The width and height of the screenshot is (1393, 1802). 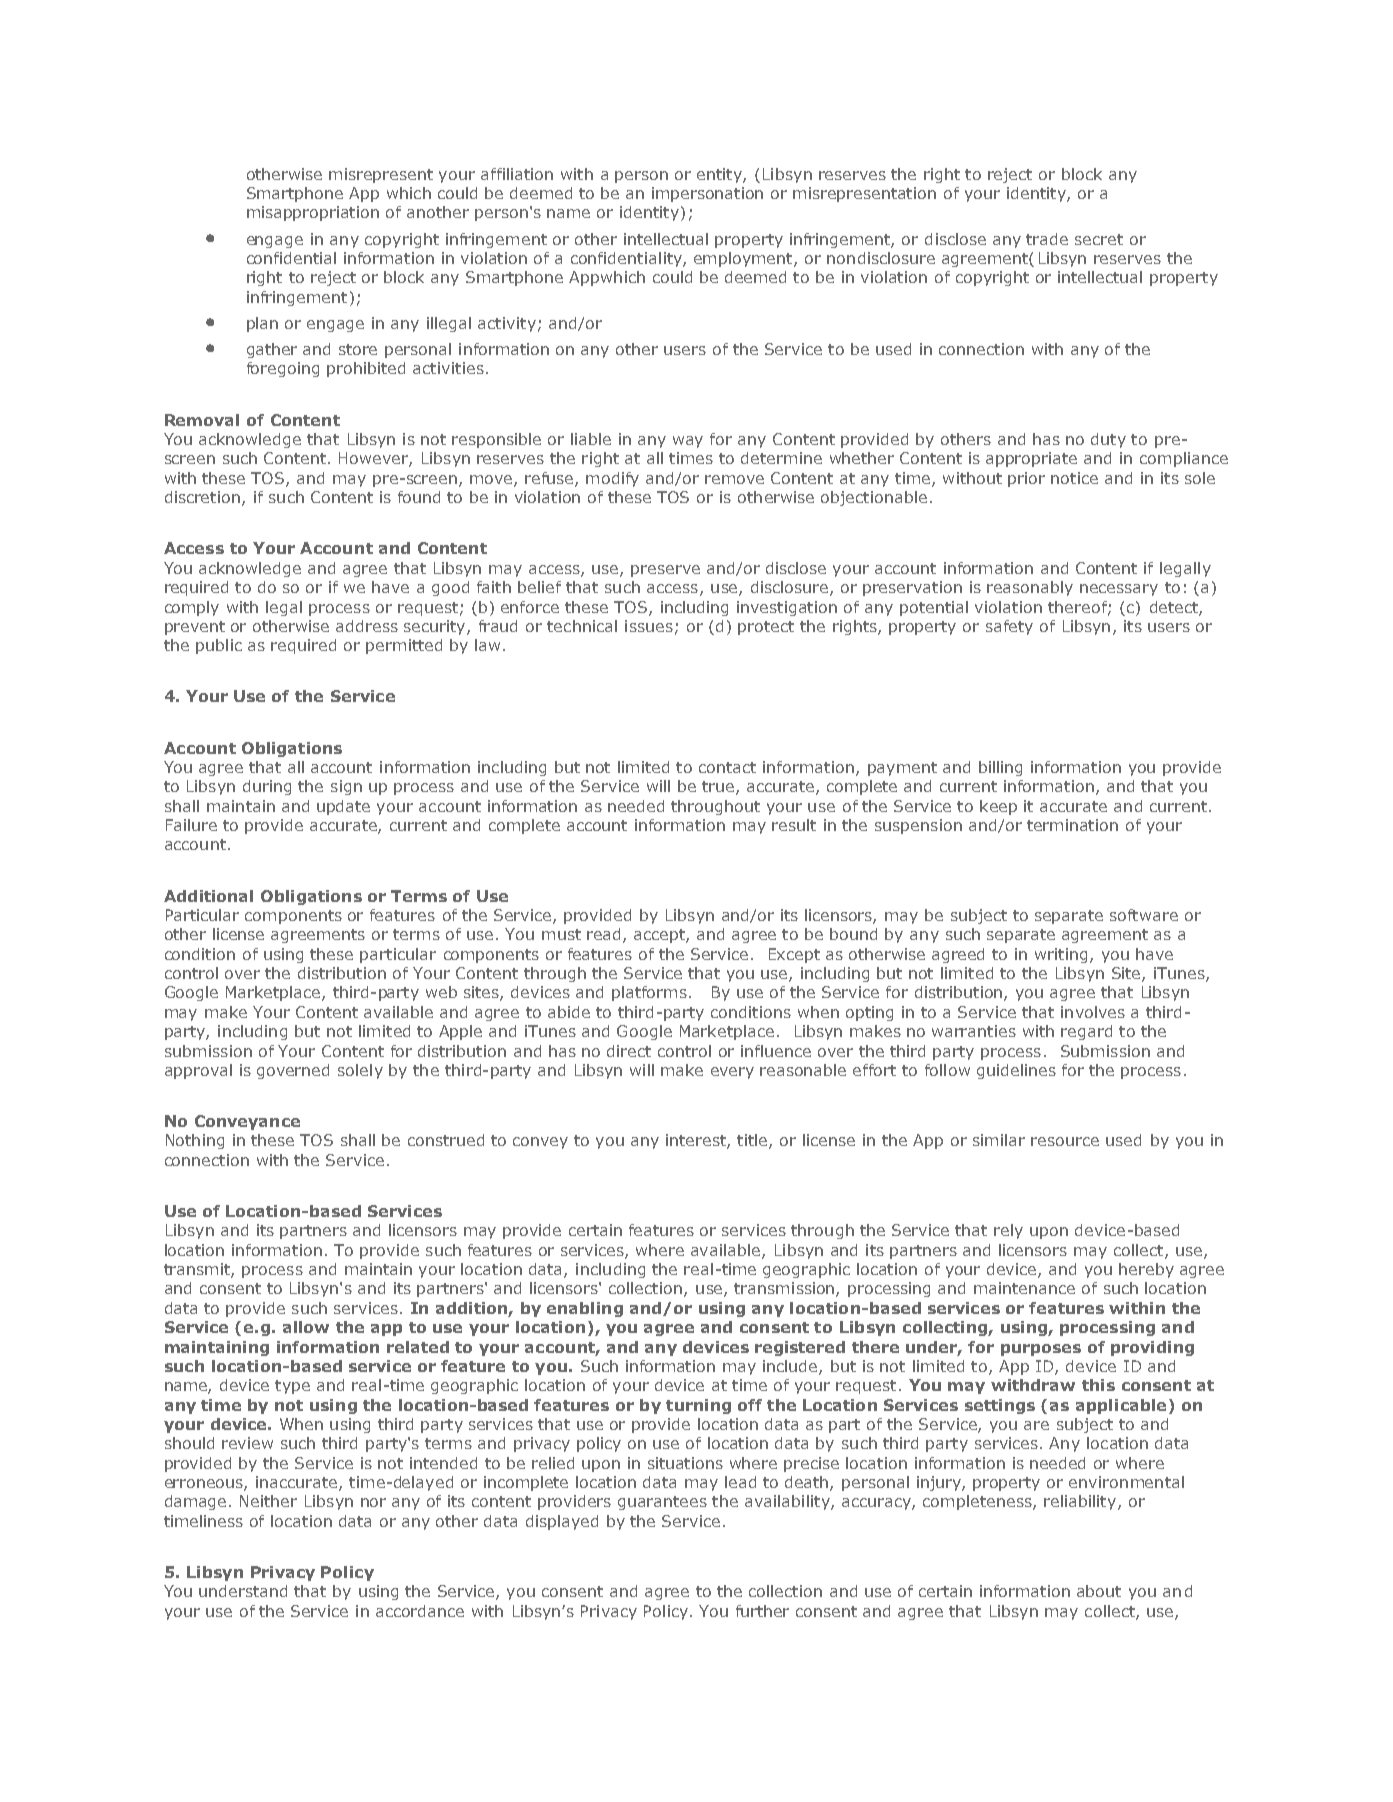 I want to click on transmission, so click(x=785, y=1289).
